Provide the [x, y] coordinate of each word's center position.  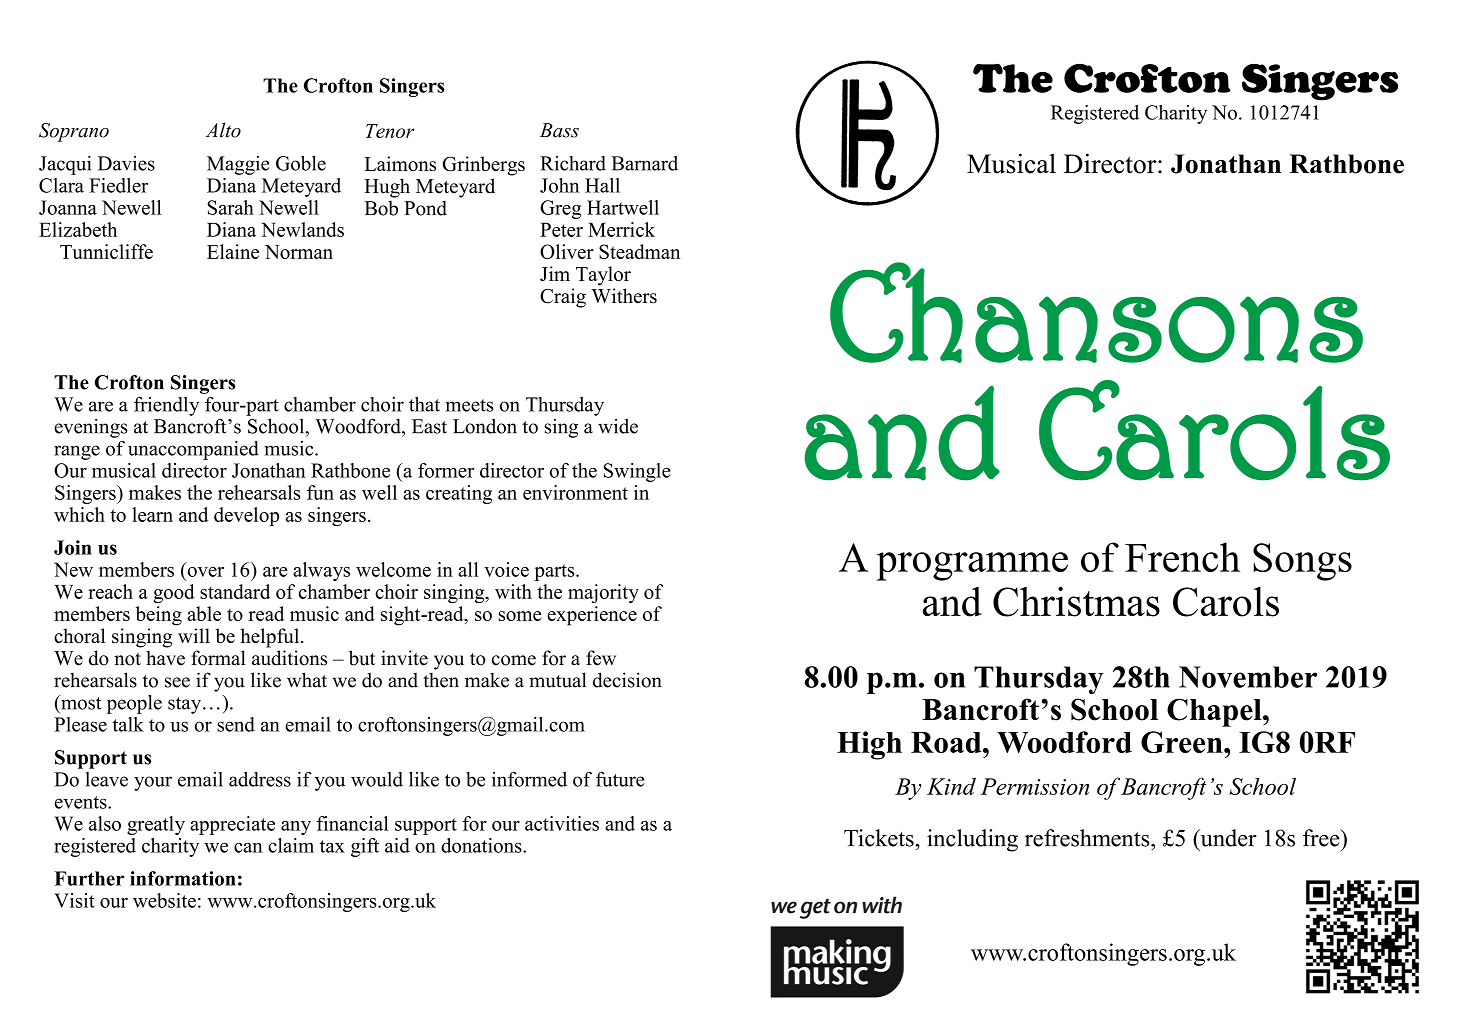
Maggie [238, 165]
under [1227, 838]
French [1182, 557]
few [601, 658]
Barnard [644, 163]
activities [562, 823]
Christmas [1076, 602]
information [183, 878]
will [194, 635]
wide [618, 426]
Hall [602, 185]
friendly [166, 406]
